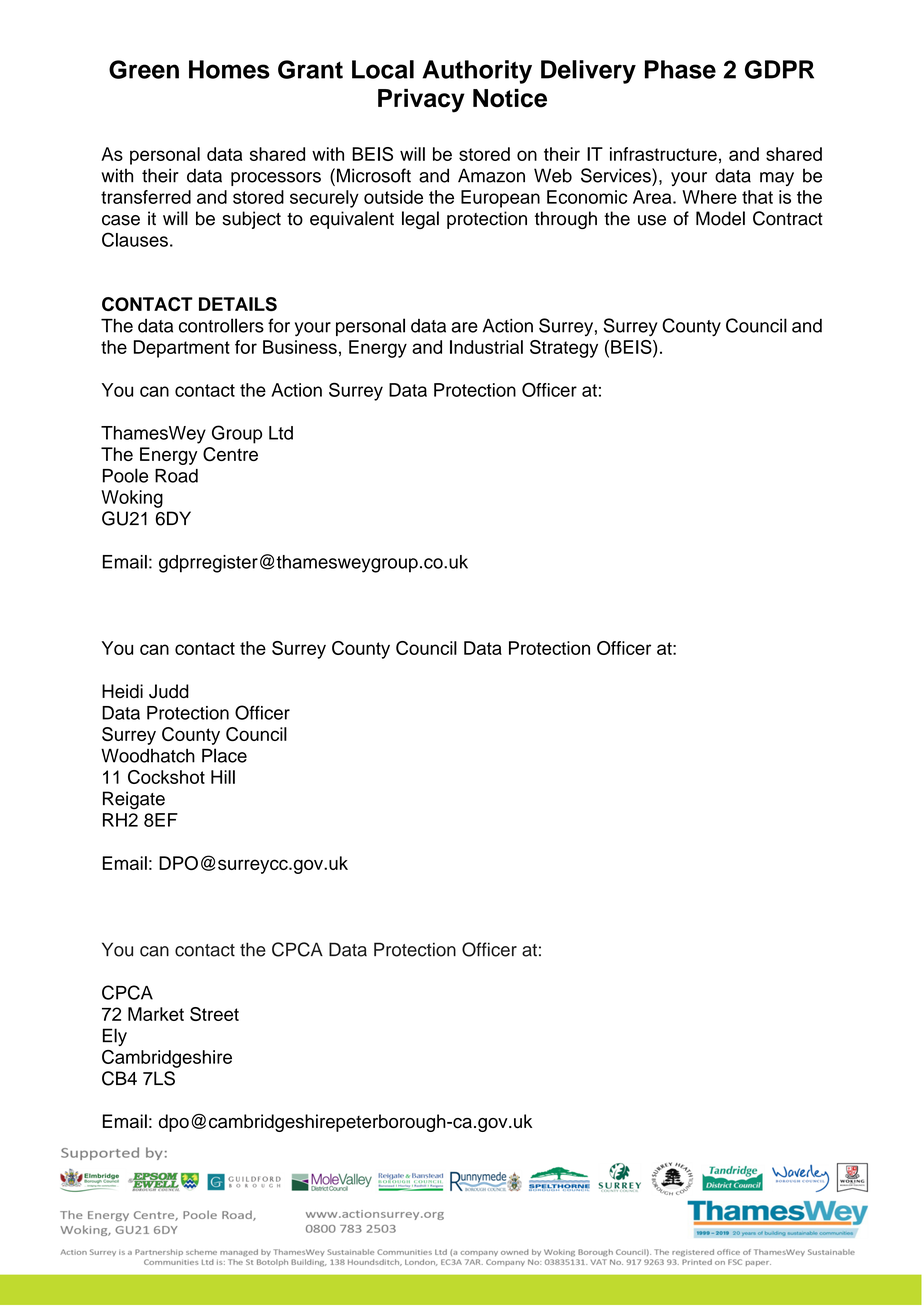  Describe the element at coordinates (214, 1014) in the screenshot. I see `Street` at that location.
